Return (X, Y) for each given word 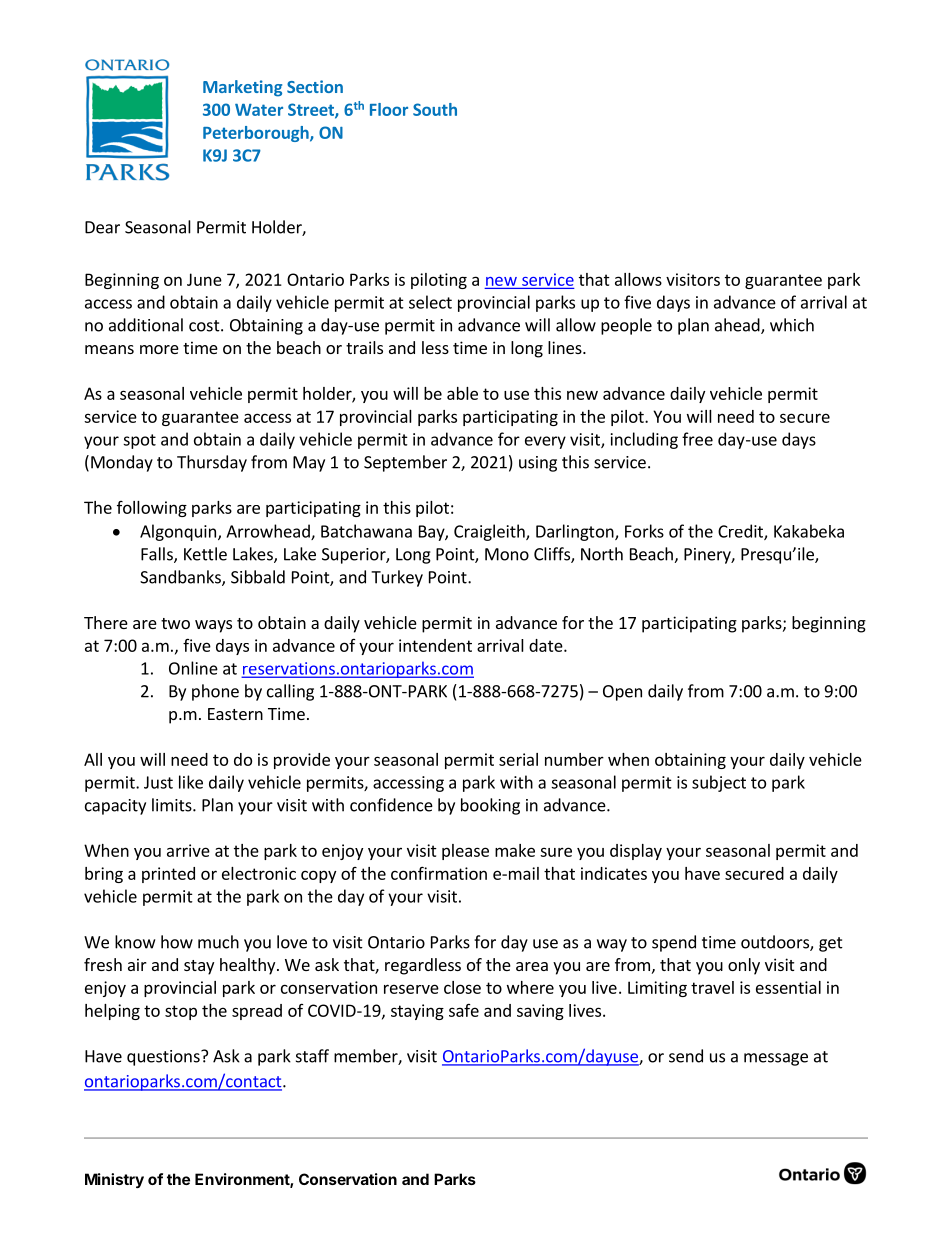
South (435, 109)
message (776, 1059)
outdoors (776, 943)
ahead (738, 326)
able (462, 393)
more (159, 349)
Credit (741, 532)
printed (168, 875)
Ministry (114, 1180)
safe (464, 1010)
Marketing (242, 88)
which (792, 325)
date (547, 645)
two (175, 623)
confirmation (439, 873)
